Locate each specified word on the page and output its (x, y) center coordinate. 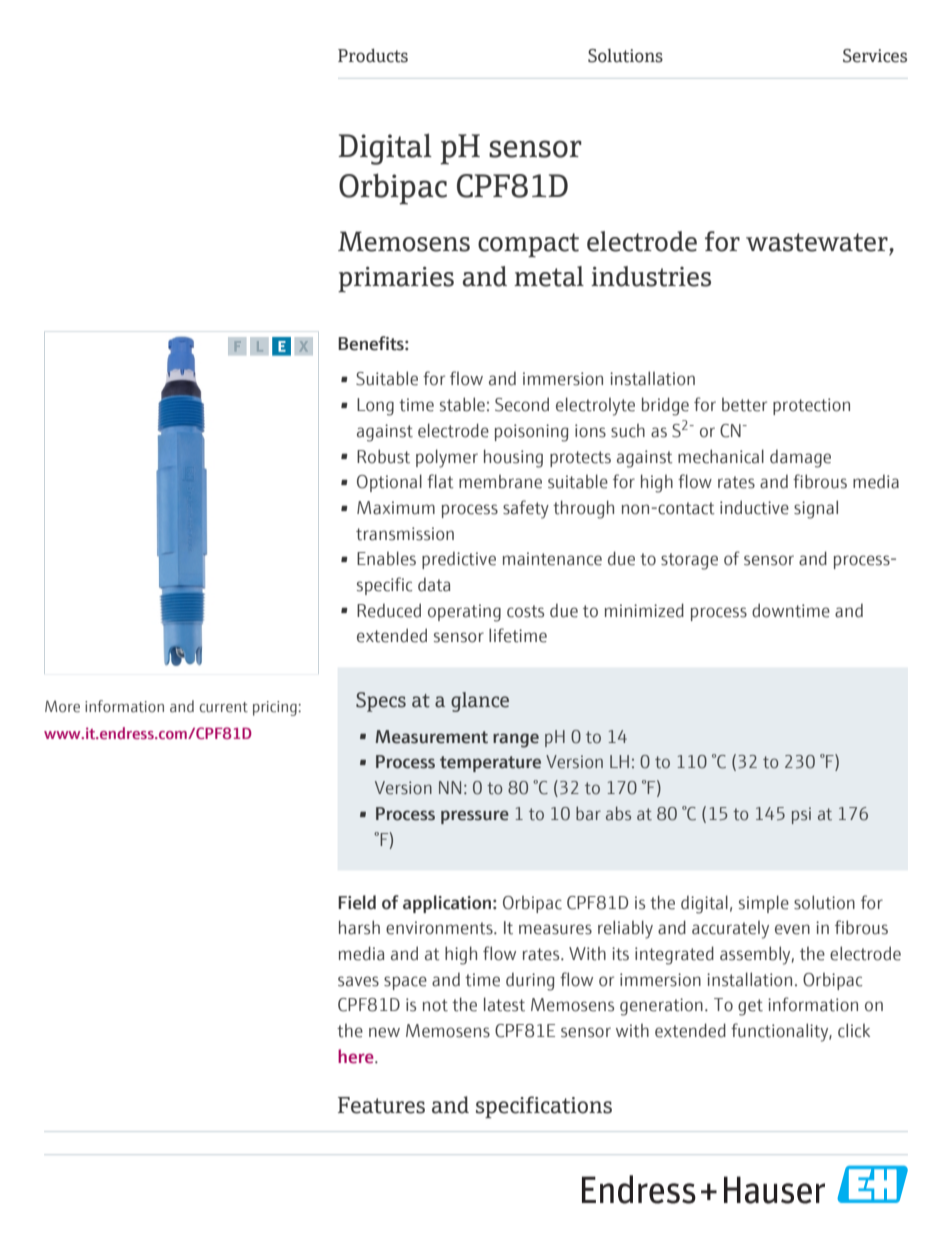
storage (689, 561)
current (224, 707)
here (357, 1056)
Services (875, 56)
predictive (459, 560)
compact (528, 245)
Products (373, 56)
